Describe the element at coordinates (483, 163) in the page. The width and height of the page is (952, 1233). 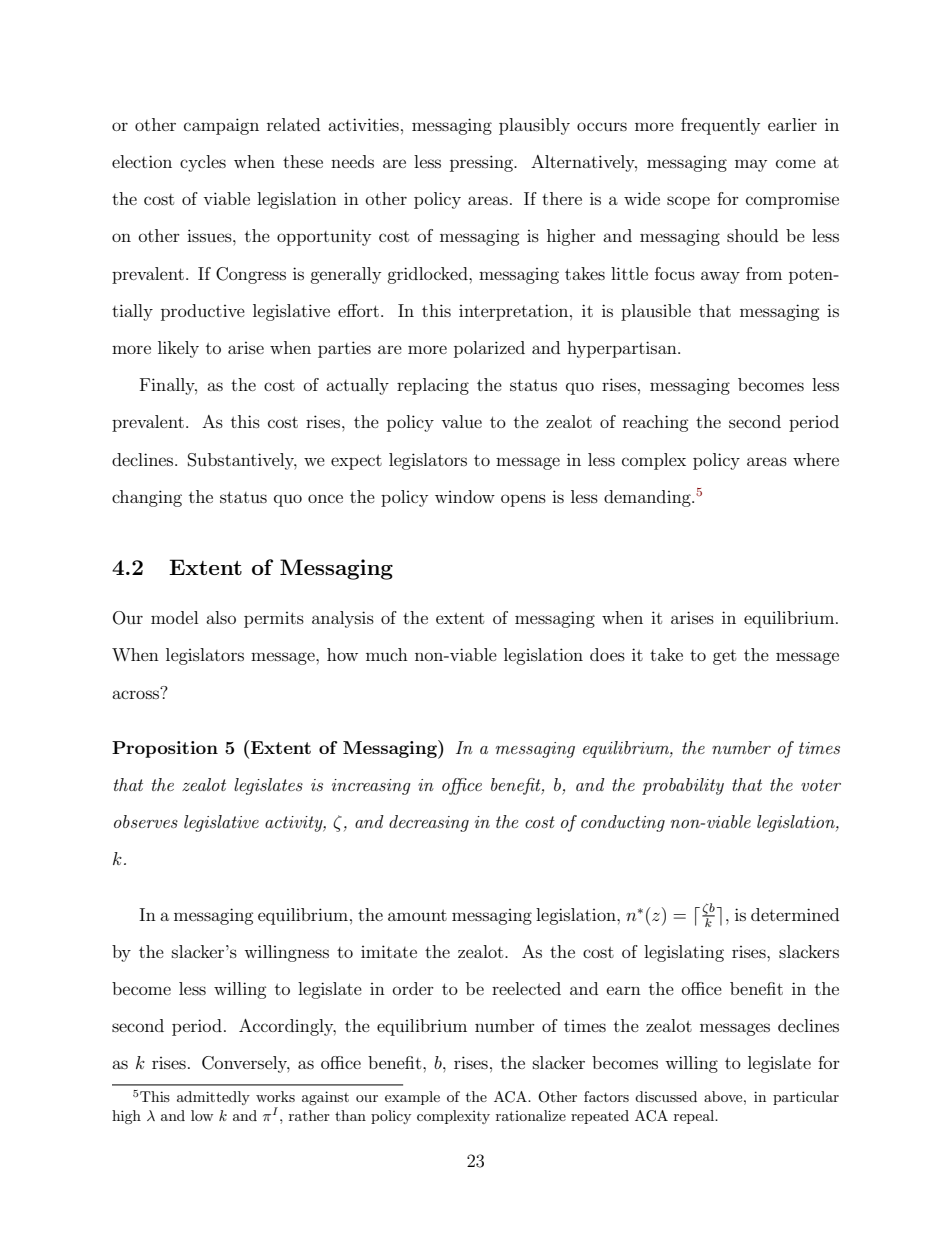
I see `pressing` at that location.
